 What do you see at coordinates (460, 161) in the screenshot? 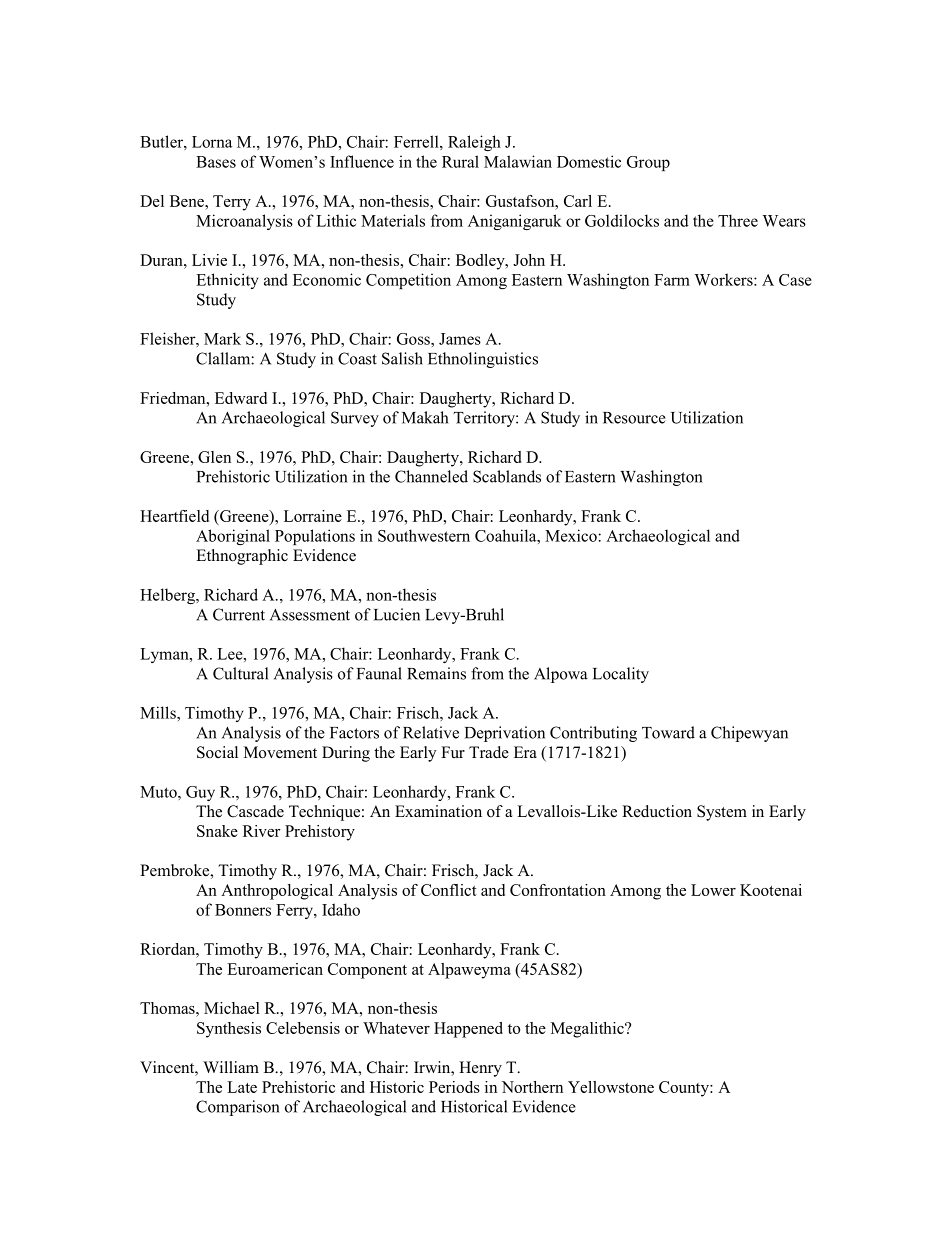
I see `Rural` at bounding box center [460, 161].
